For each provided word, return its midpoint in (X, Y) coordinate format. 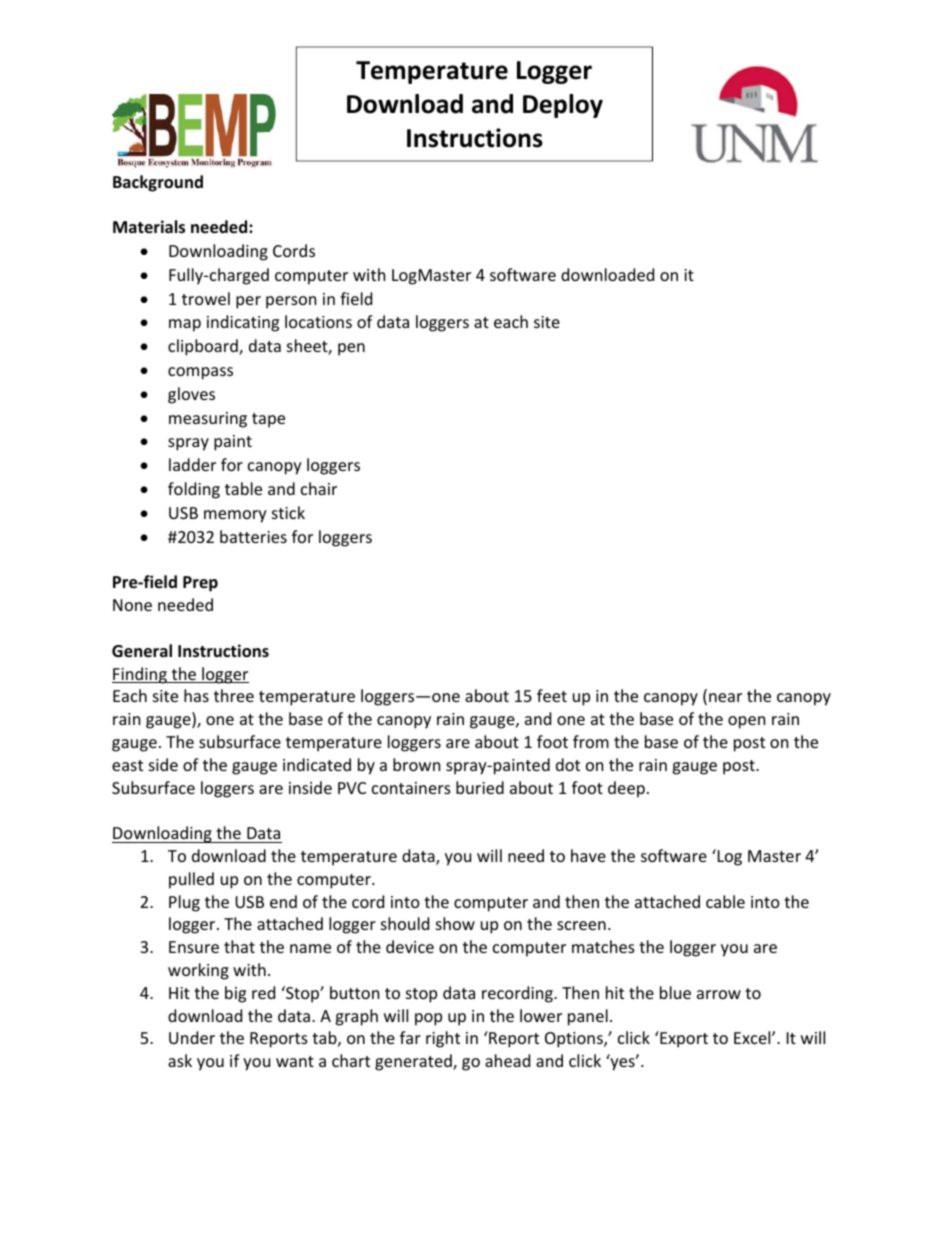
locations (318, 321)
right (443, 1039)
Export (683, 1039)
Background (158, 183)
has (196, 695)
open (746, 722)
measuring (208, 420)
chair (319, 488)
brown (416, 764)
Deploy (563, 106)
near (725, 697)
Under (192, 1037)
